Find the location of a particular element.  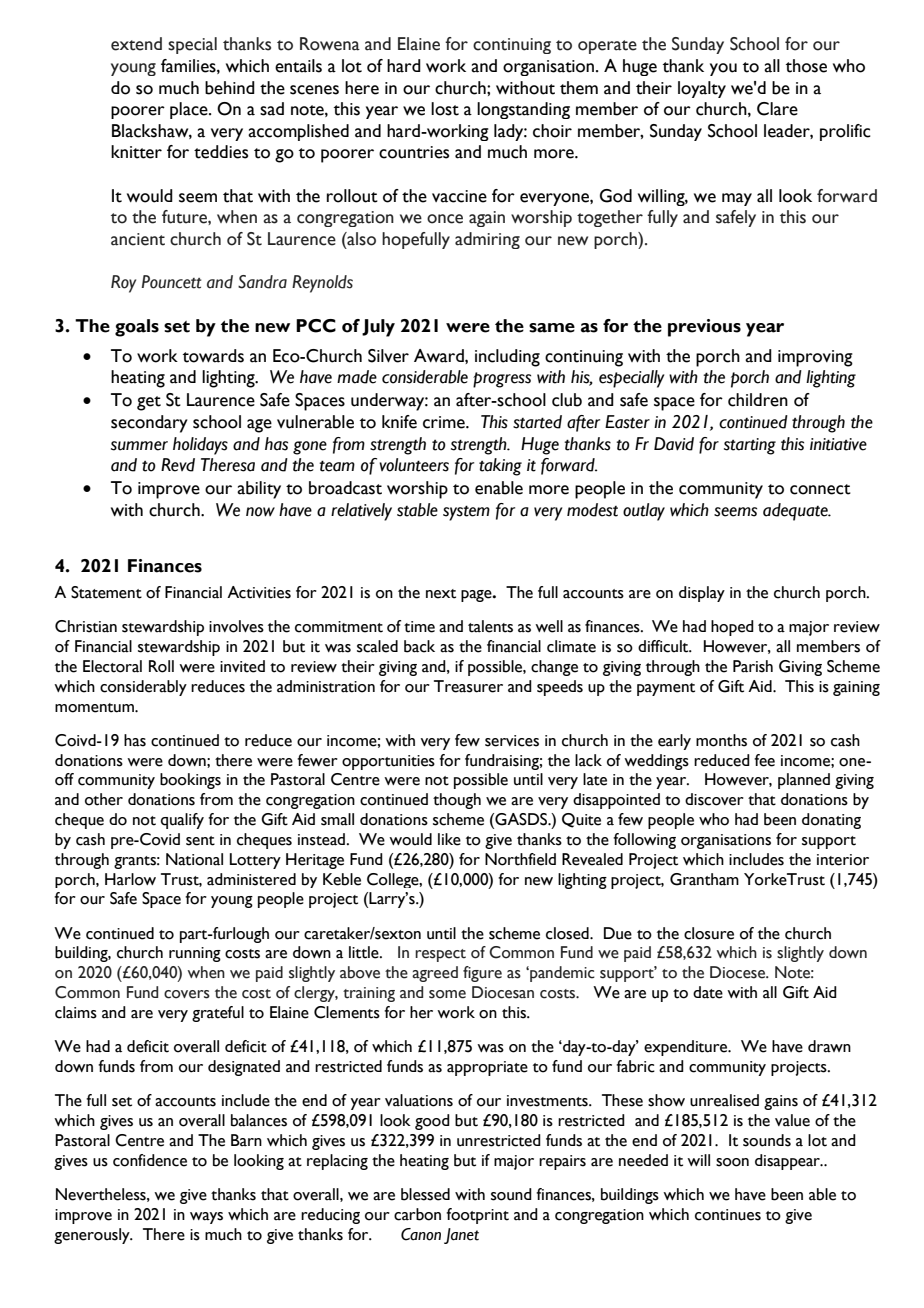

Electoral is located at coordinates (112, 666).
